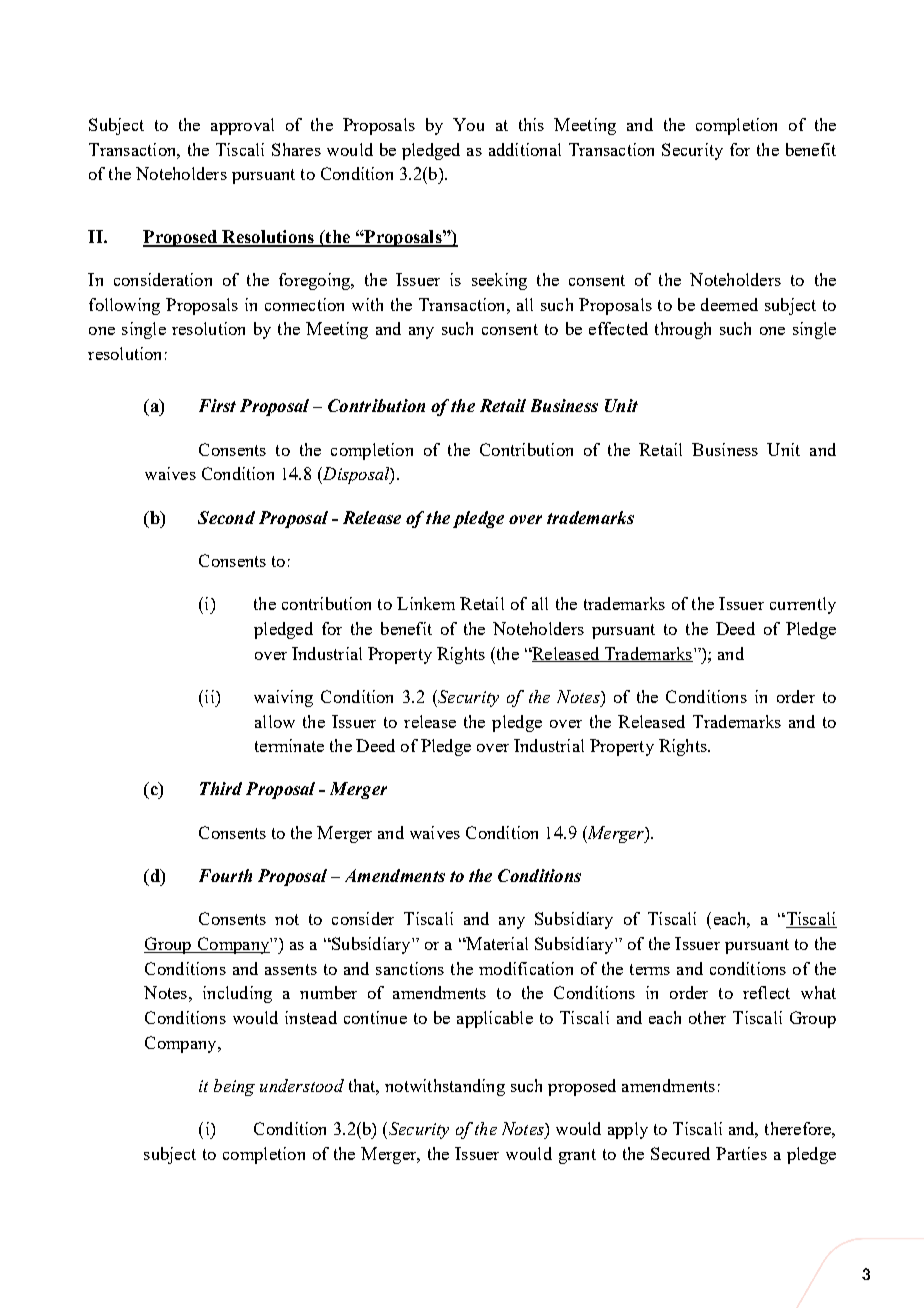  Describe the element at coordinates (242, 126) in the document. I see `approval` at that location.
